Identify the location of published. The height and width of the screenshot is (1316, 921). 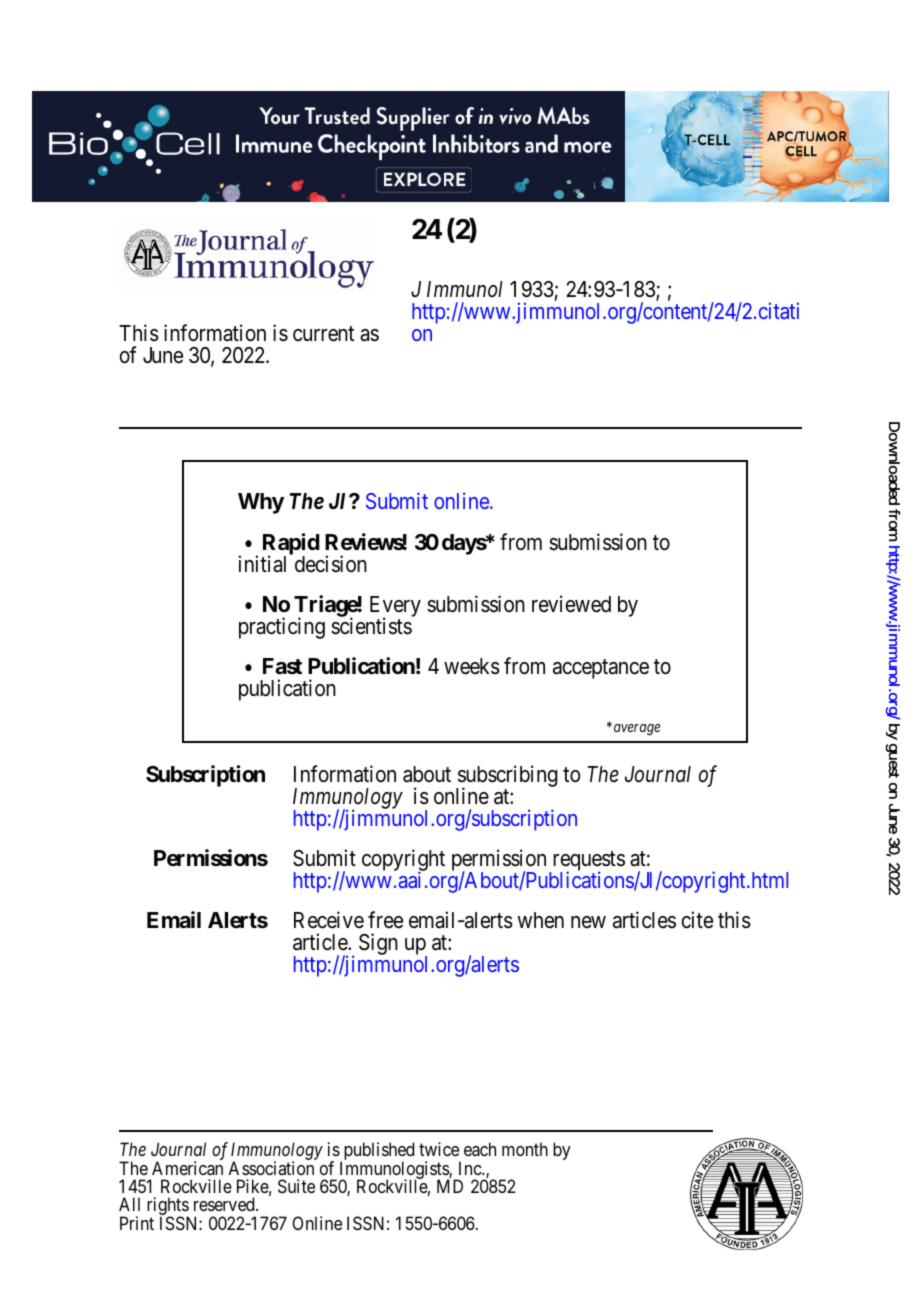
(377, 1152).
